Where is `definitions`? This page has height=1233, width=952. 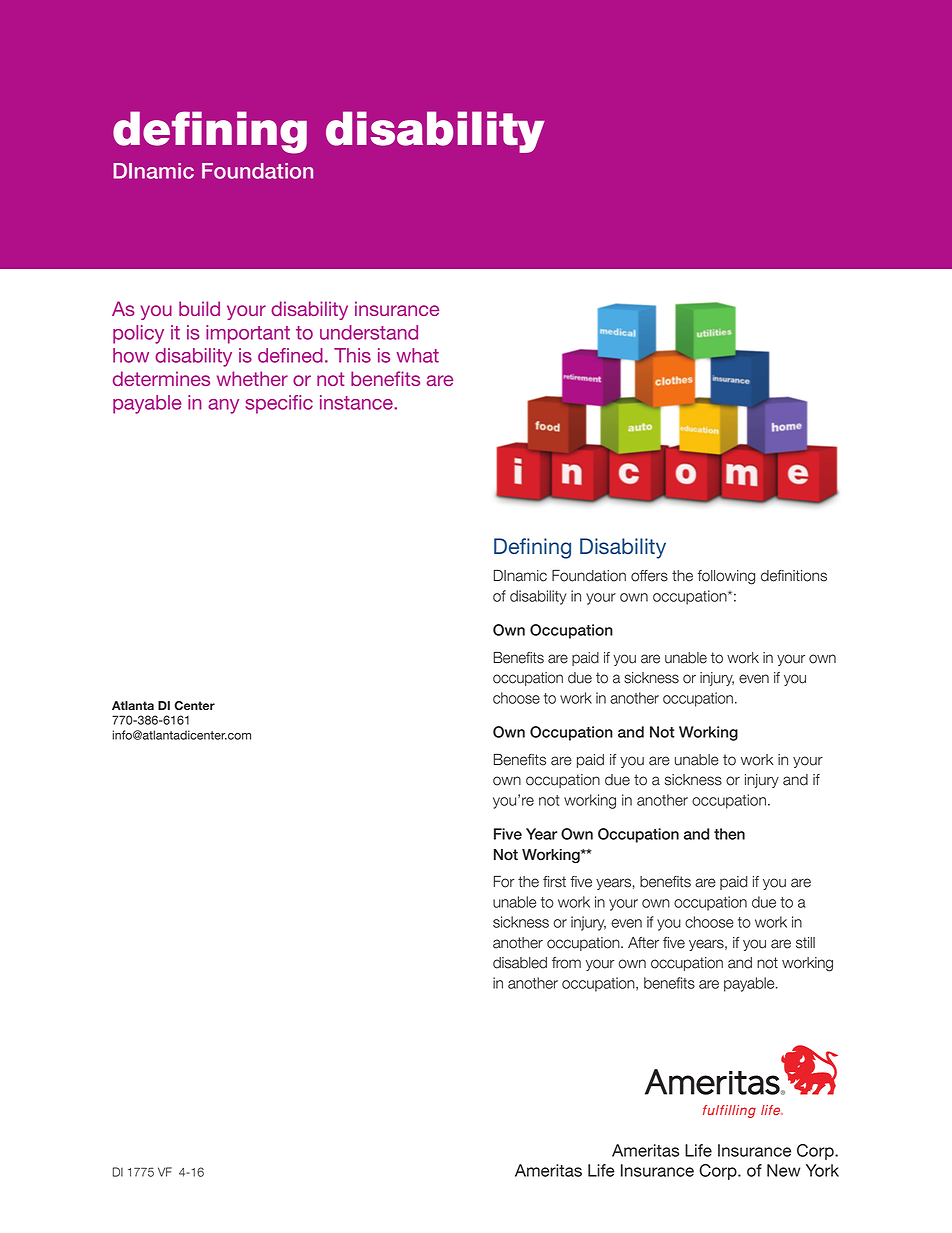
definitions is located at coordinates (794, 576).
